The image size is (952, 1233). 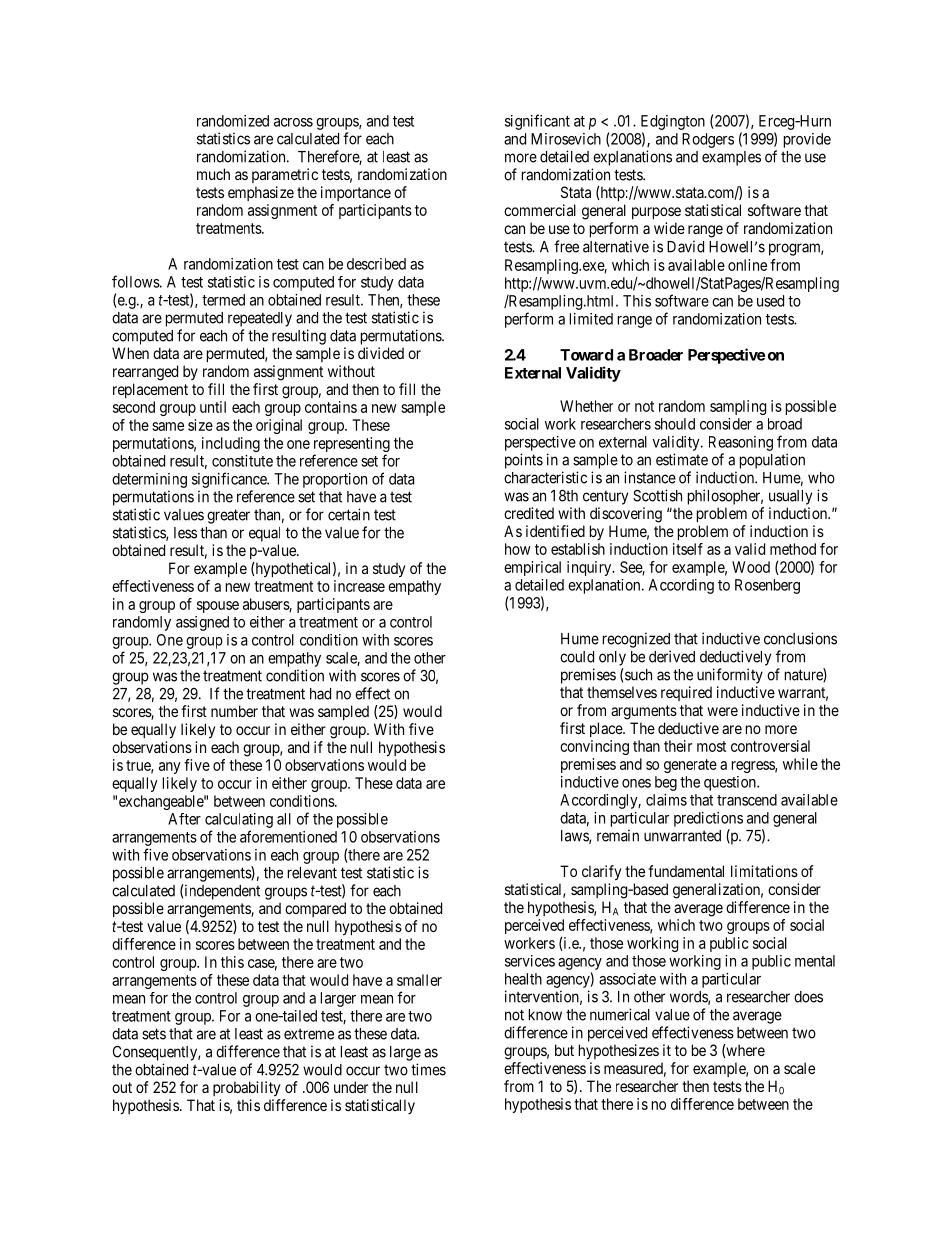 What do you see at coordinates (601, 873) in the document?
I see `clarify` at bounding box center [601, 873].
